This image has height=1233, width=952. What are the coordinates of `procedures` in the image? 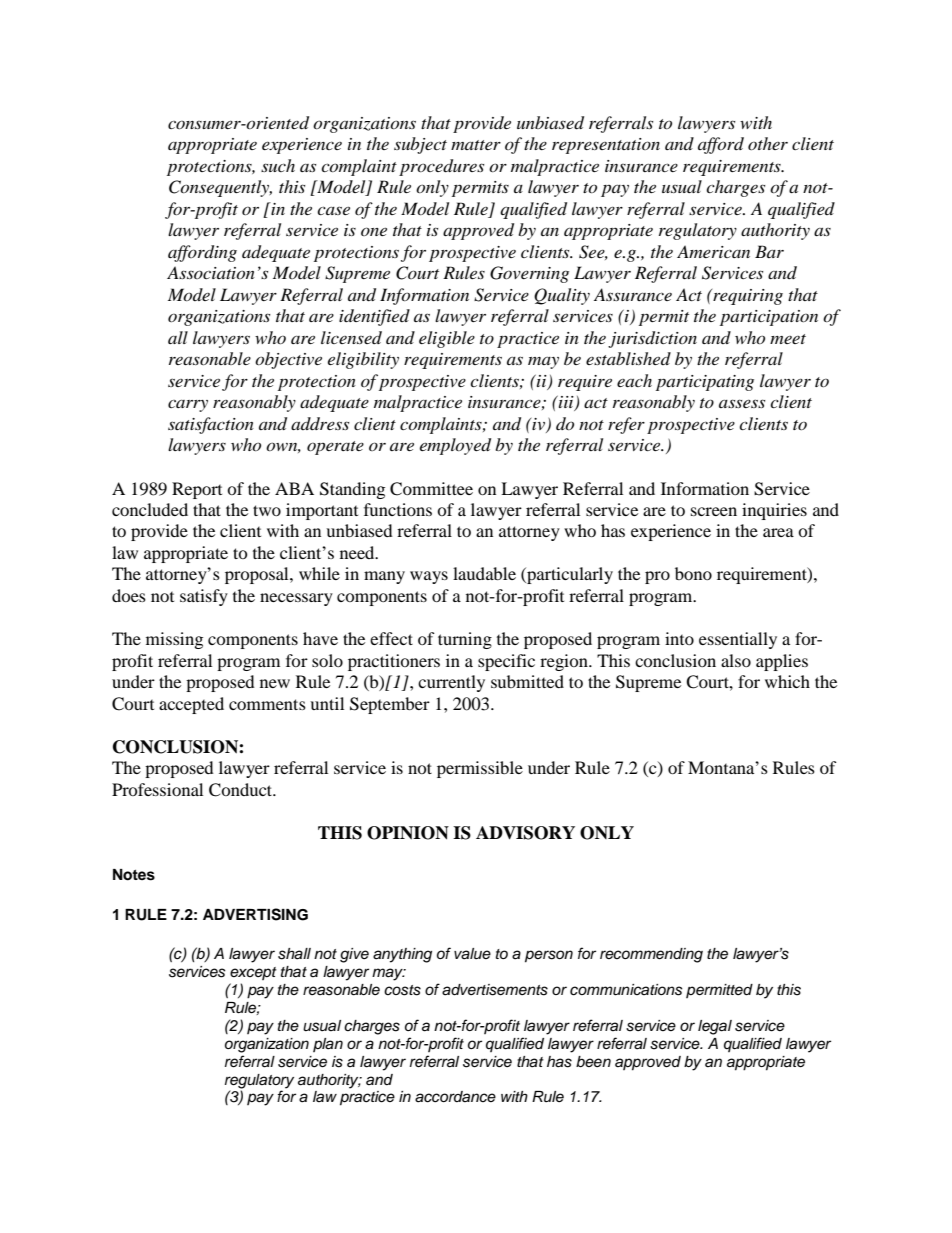 It's located at (441, 167).
